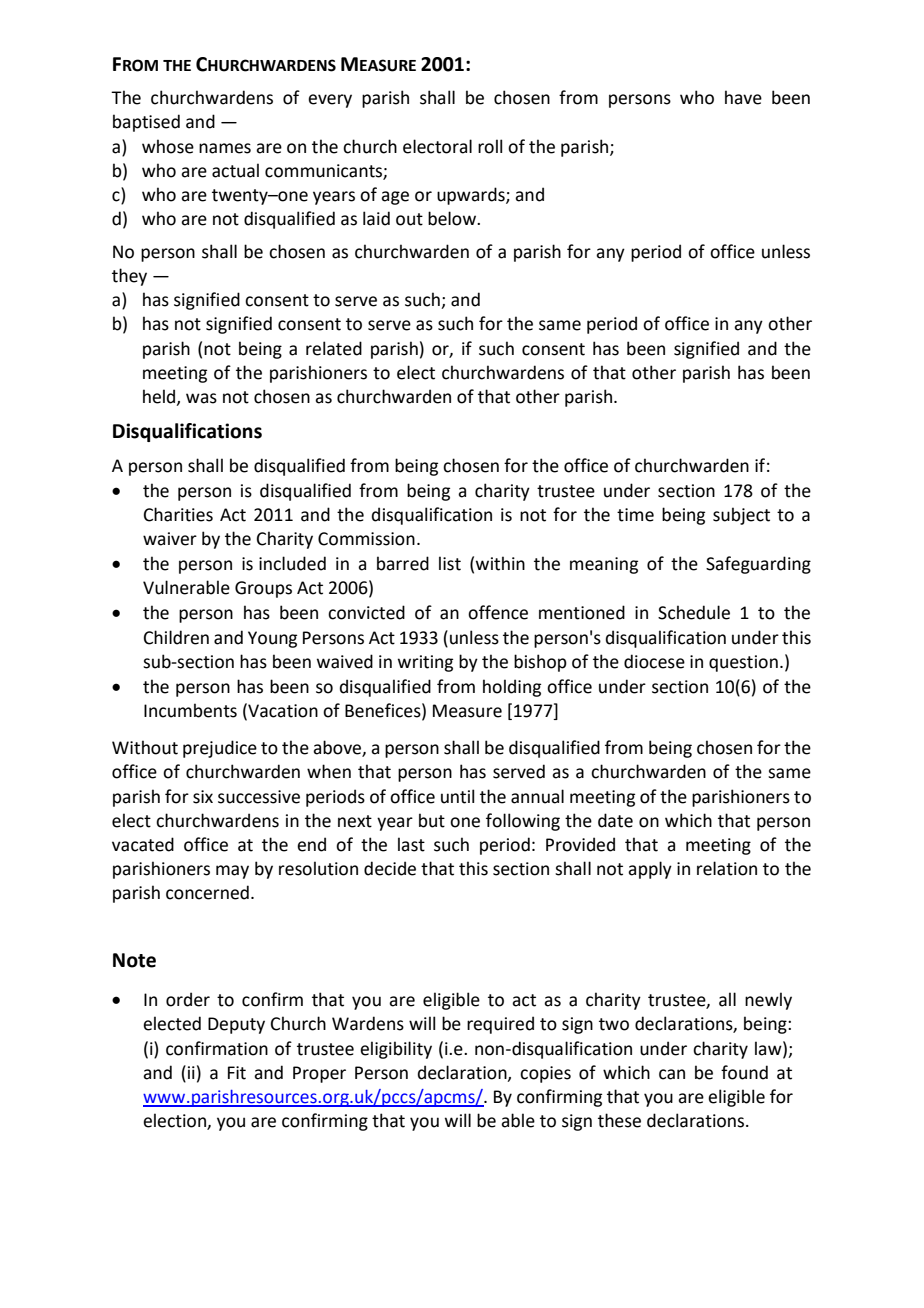 The width and height of the image is (924, 1308). I want to click on Fit, so click(237, 1073).
